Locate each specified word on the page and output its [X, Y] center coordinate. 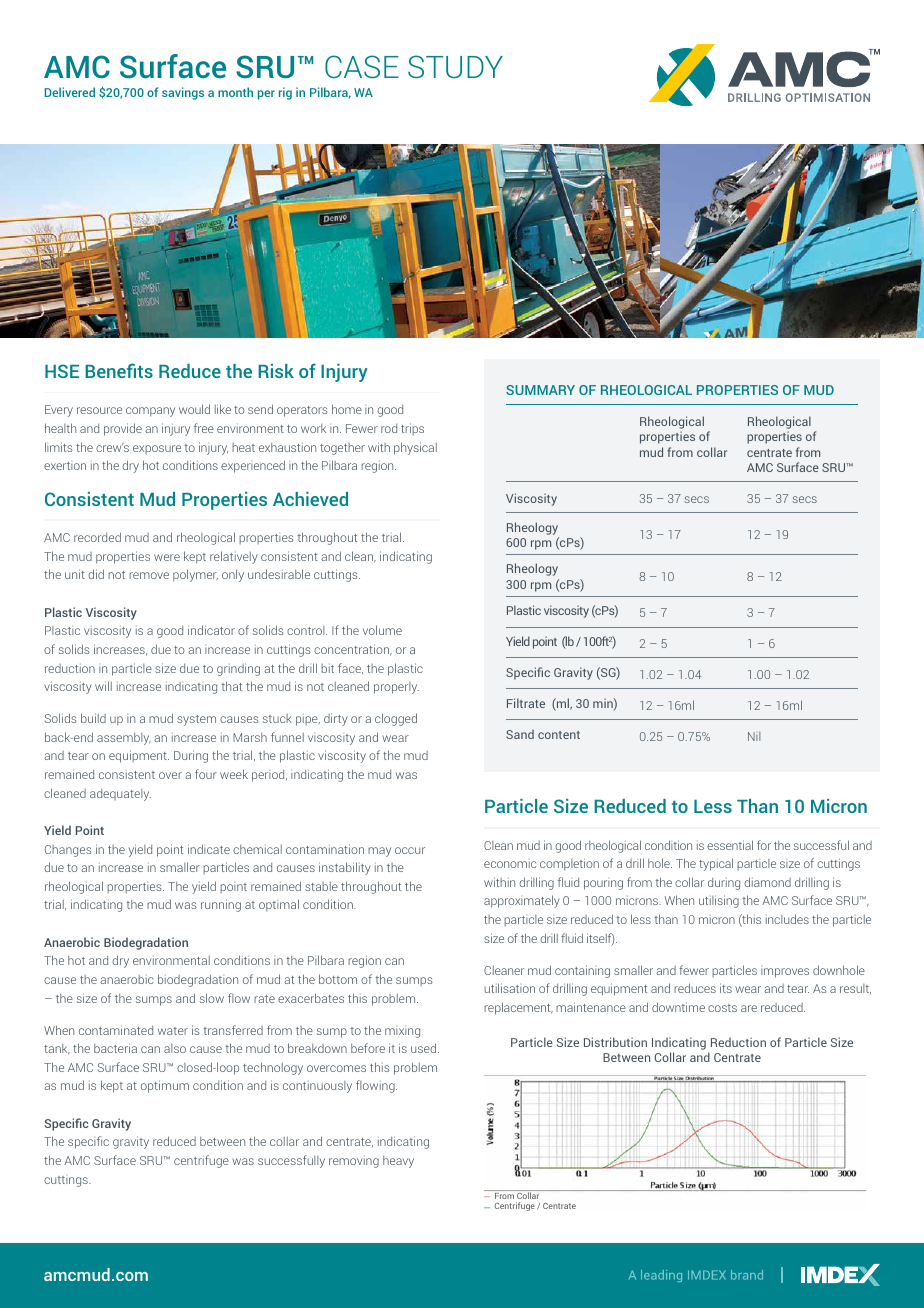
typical [716, 864]
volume [382, 630]
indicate [209, 849]
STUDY [455, 67]
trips [412, 429]
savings [183, 93]
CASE [362, 67]
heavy [398, 1162]
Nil [754, 736]
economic [510, 863]
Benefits [119, 370]
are [749, 1008]
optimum [165, 1086]
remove [149, 575]
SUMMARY [540, 390]
